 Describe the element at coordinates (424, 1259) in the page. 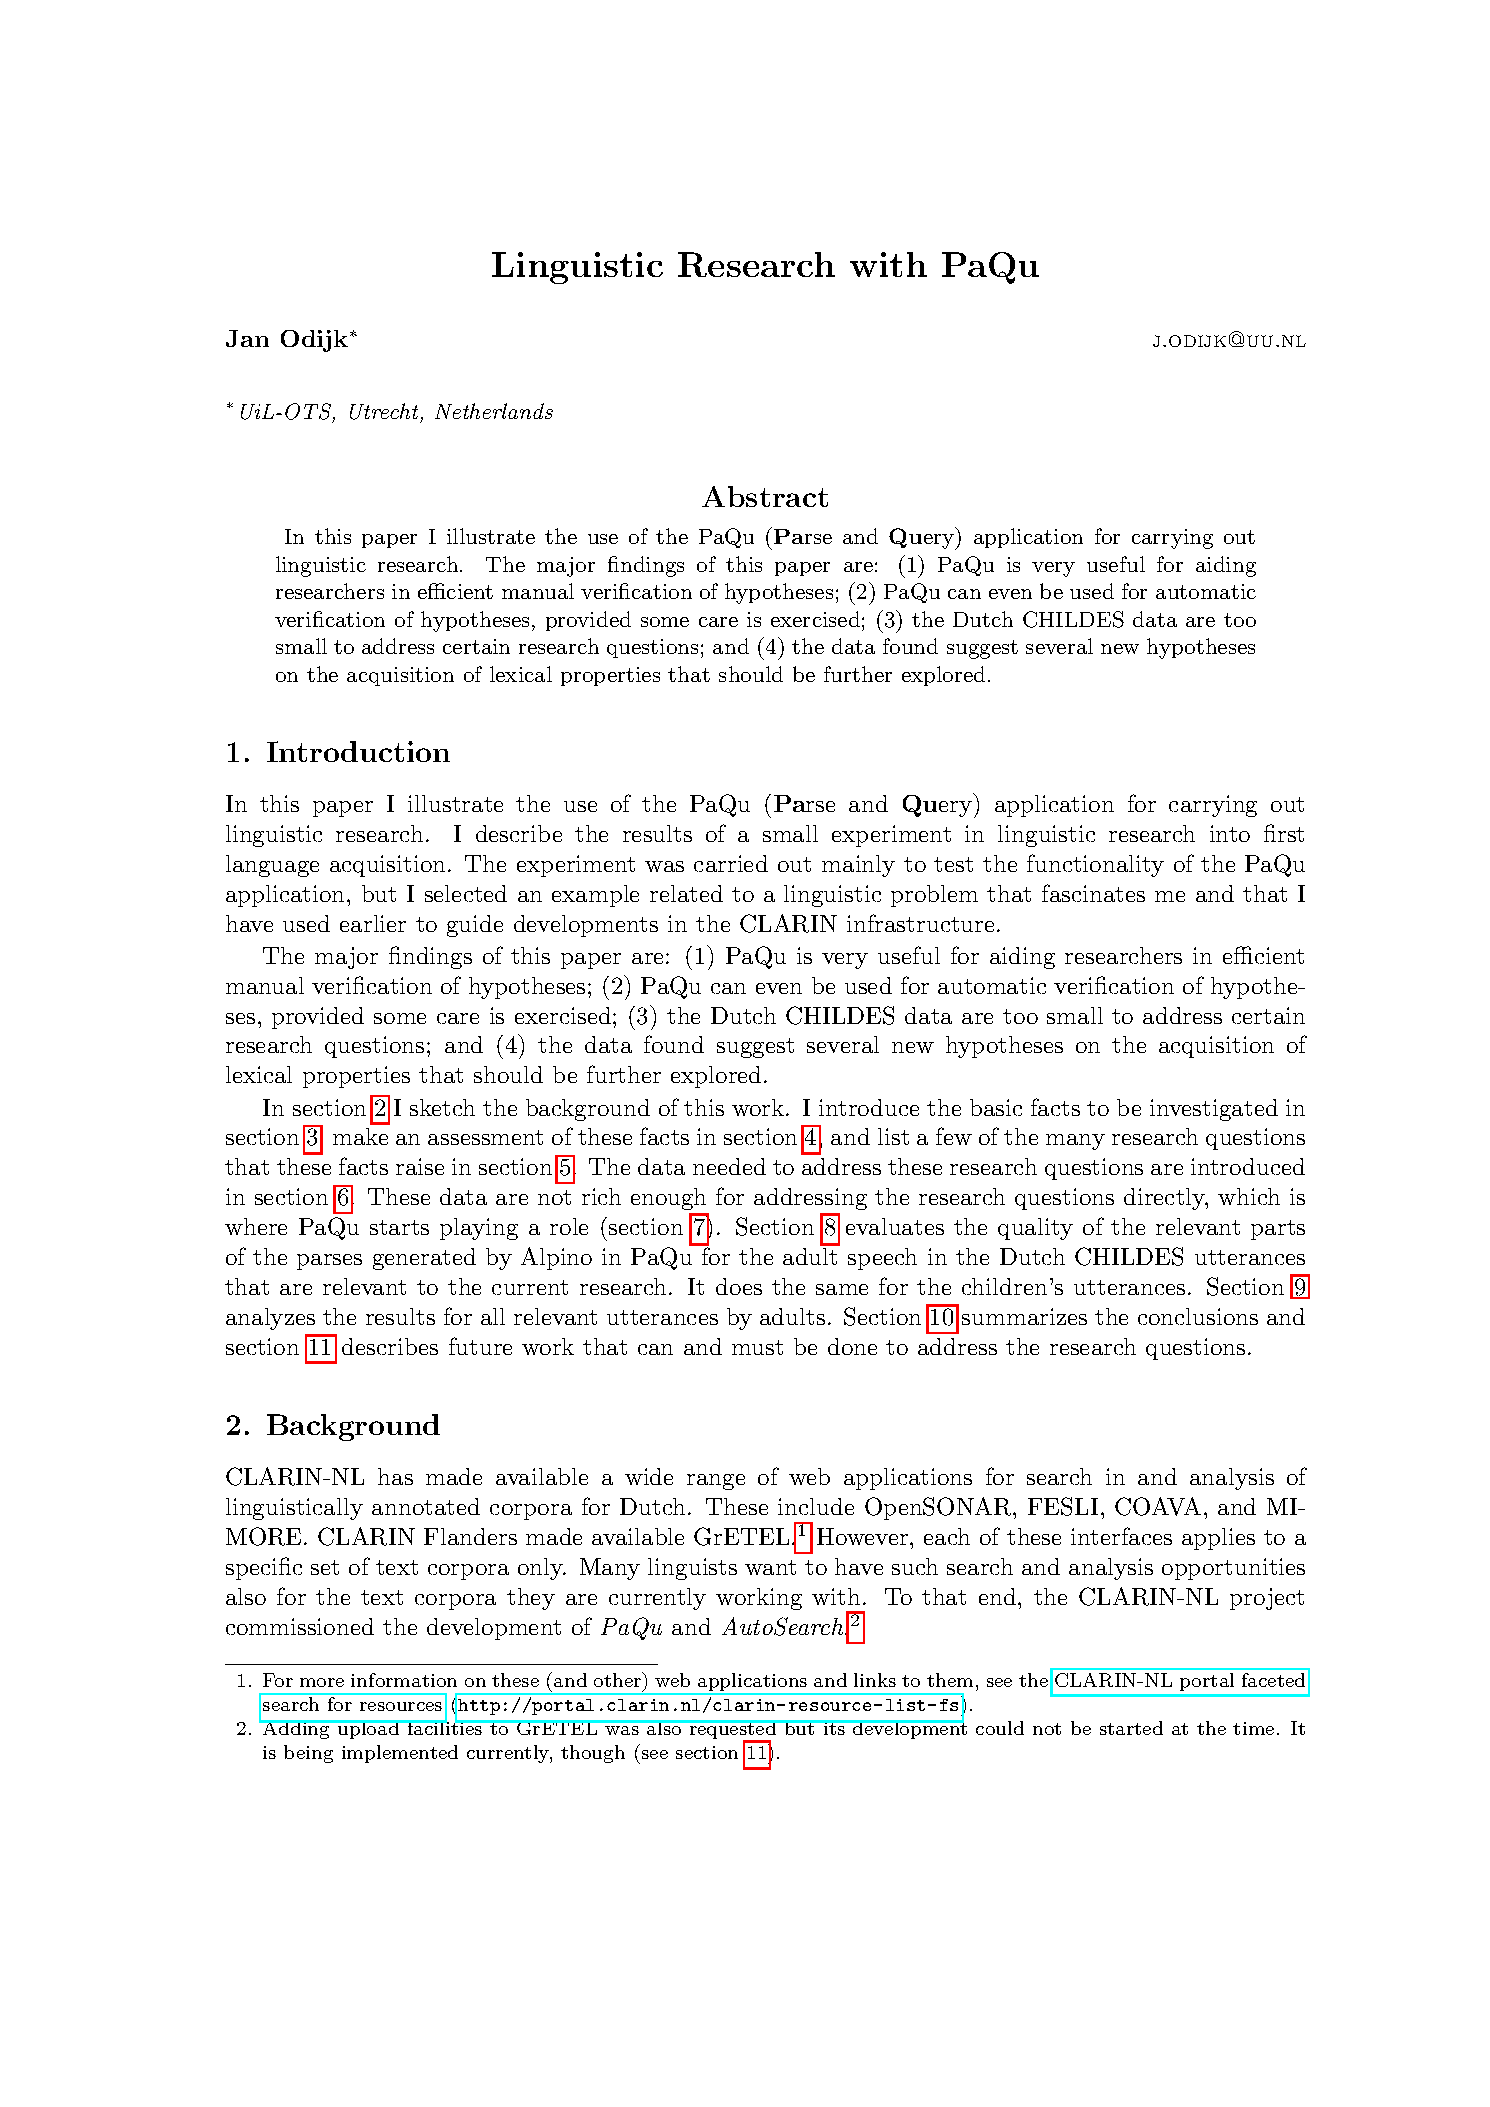

I see `generated` at that location.
